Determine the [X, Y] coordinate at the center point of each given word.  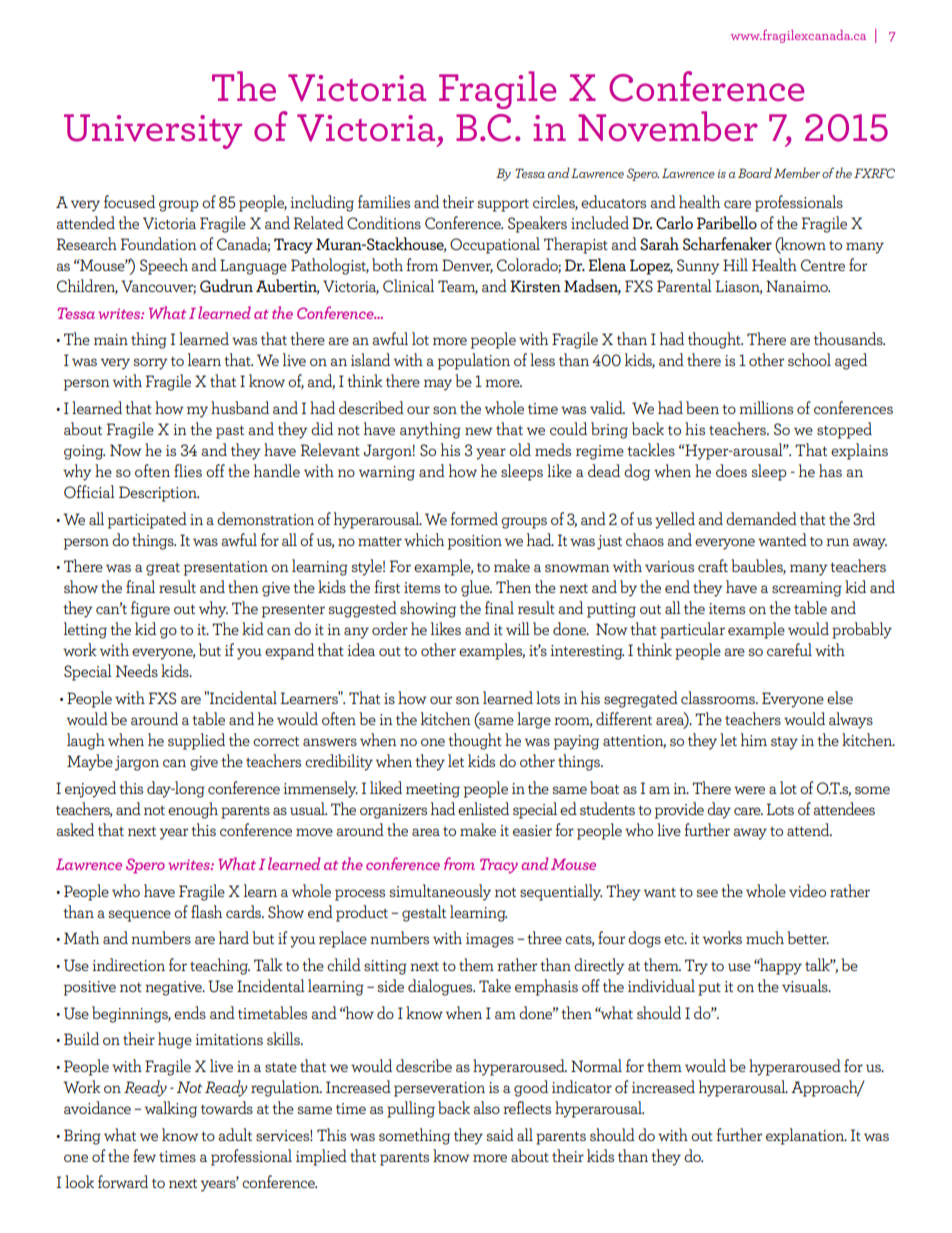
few [144, 1155]
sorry [150, 364]
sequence [139, 916]
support [503, 205]
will [518, 628]
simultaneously [440, 892]
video [807, 890]
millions [766, 407]
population [474, 361]
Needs [136, 670]
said [500, 1134]
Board [755, 172]
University [153, 131]
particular [692, 630]
